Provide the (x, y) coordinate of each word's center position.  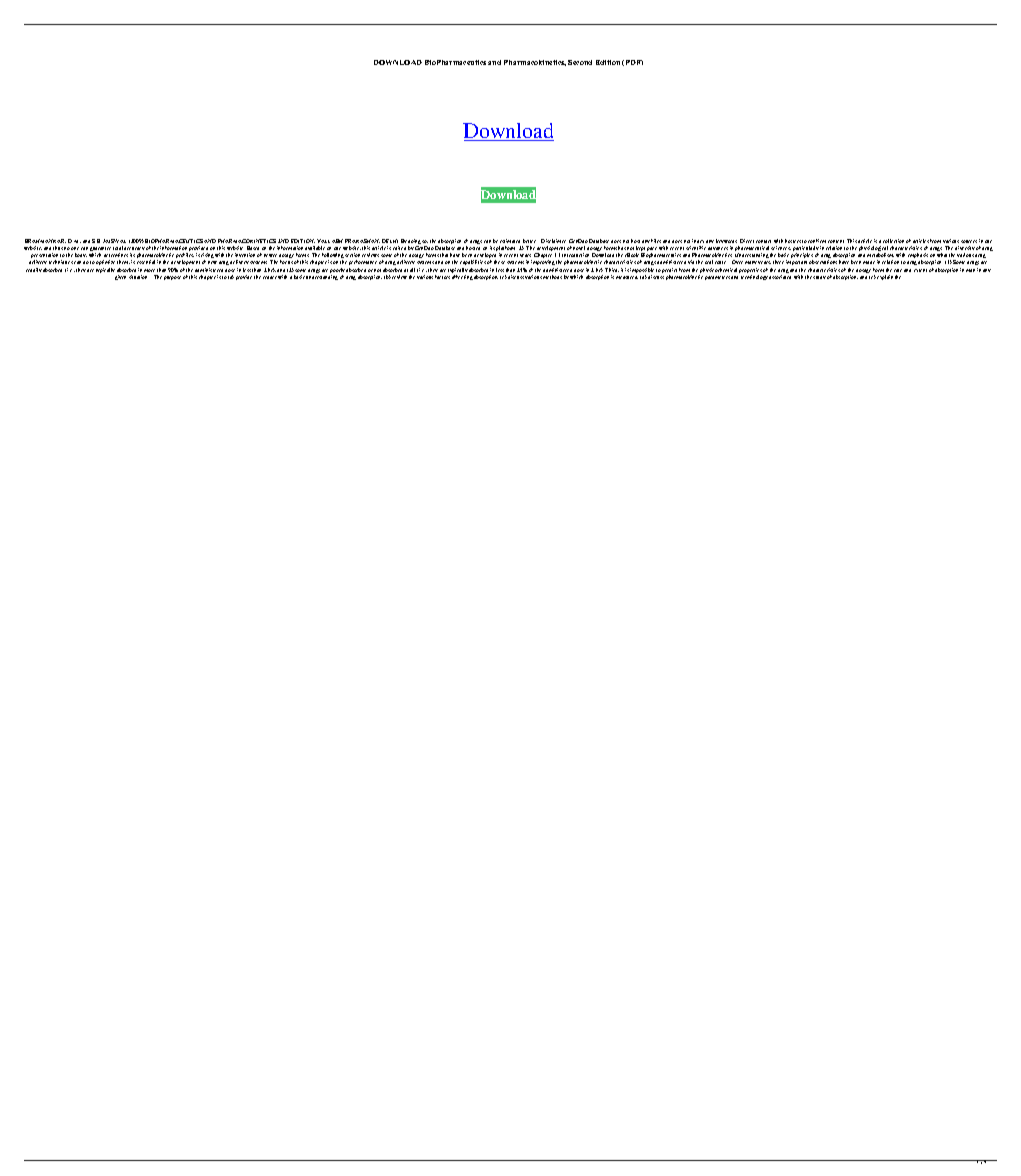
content (836, 241)
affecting (462, 277)
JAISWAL (114, 241)
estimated (510, 241)
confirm (817, 241)
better (529, 241)
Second (580, 62)
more (149, 270)
